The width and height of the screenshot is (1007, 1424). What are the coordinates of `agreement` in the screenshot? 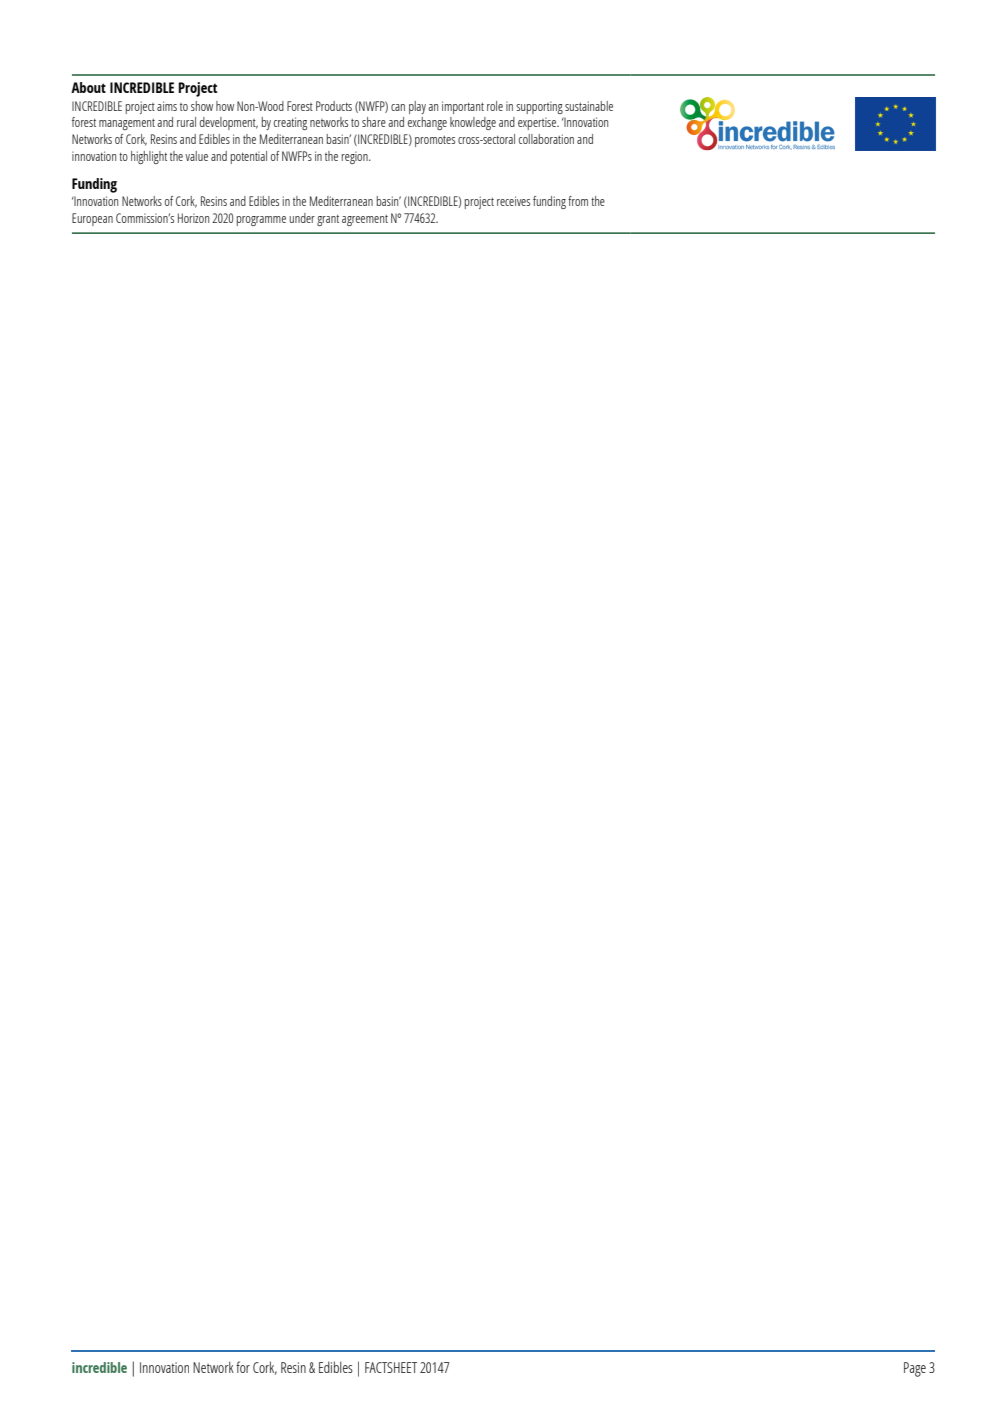 It's located at (365, 220).
